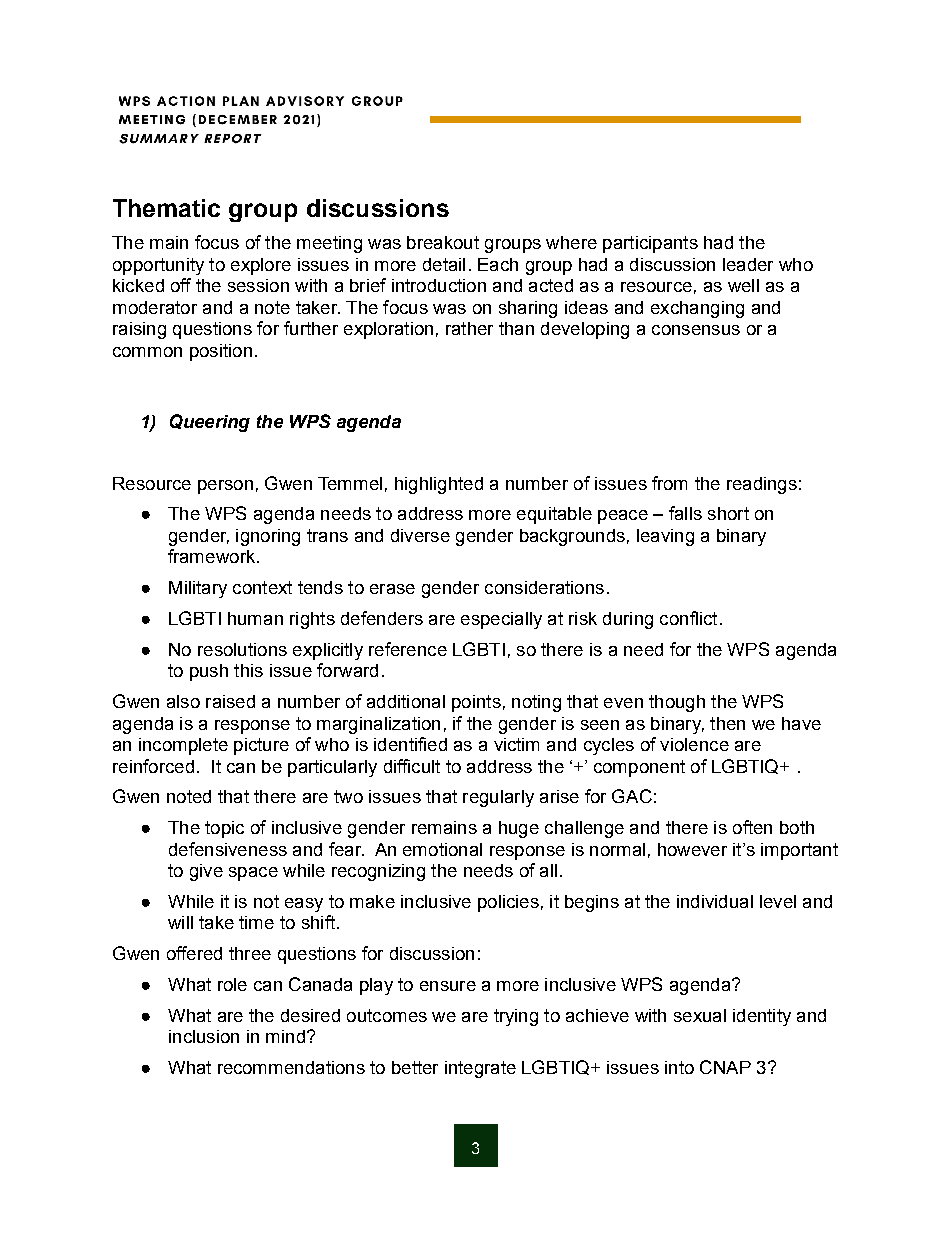 The image size is (952, 1233). What do you see at coordinates (443, 242) in the screenshot?
I see `breakout` at bounding box center [443, 242].
